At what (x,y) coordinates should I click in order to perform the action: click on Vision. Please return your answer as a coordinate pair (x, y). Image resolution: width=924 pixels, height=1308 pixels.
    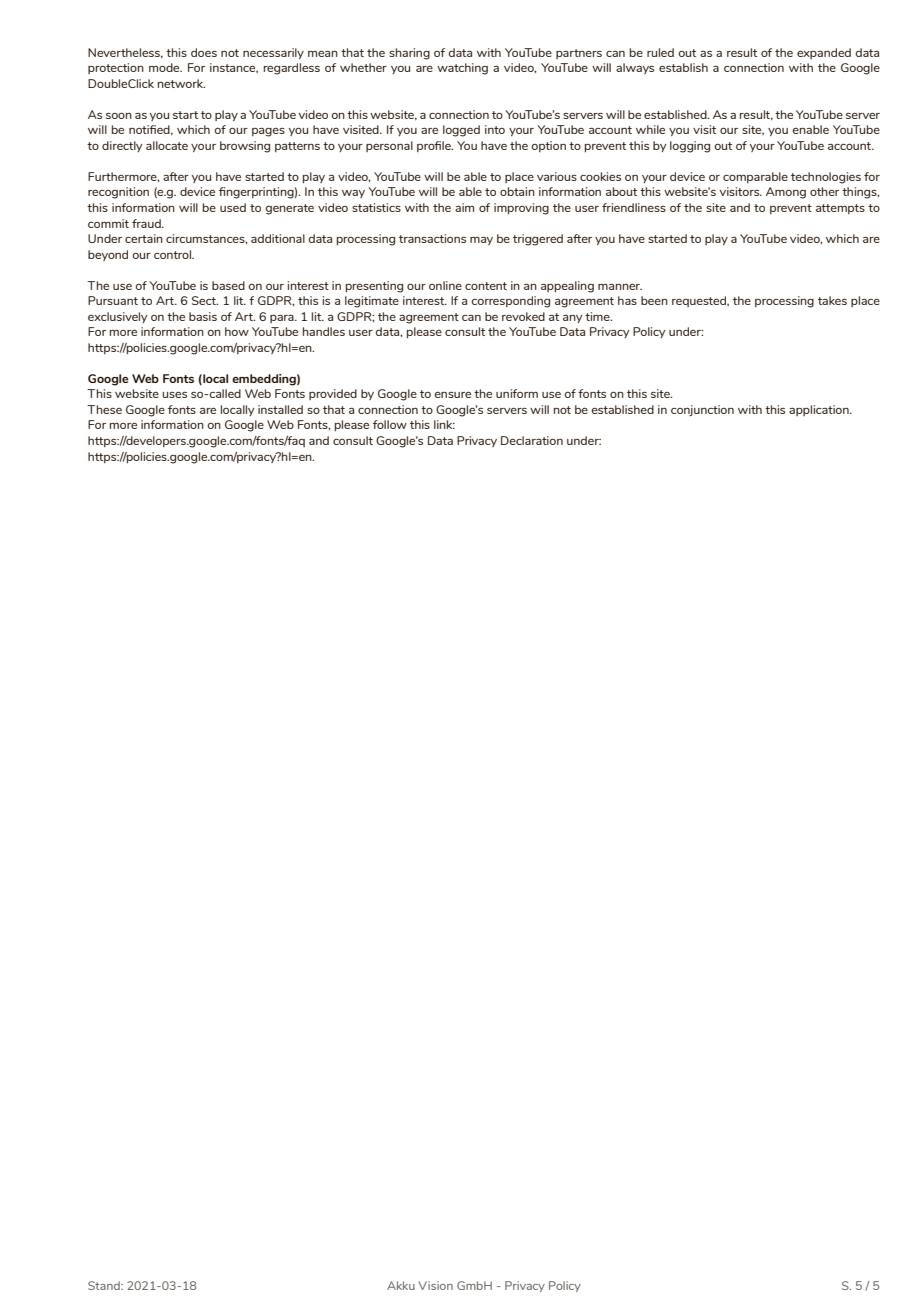
    Looking at the image, I should click on (435, 1285).
